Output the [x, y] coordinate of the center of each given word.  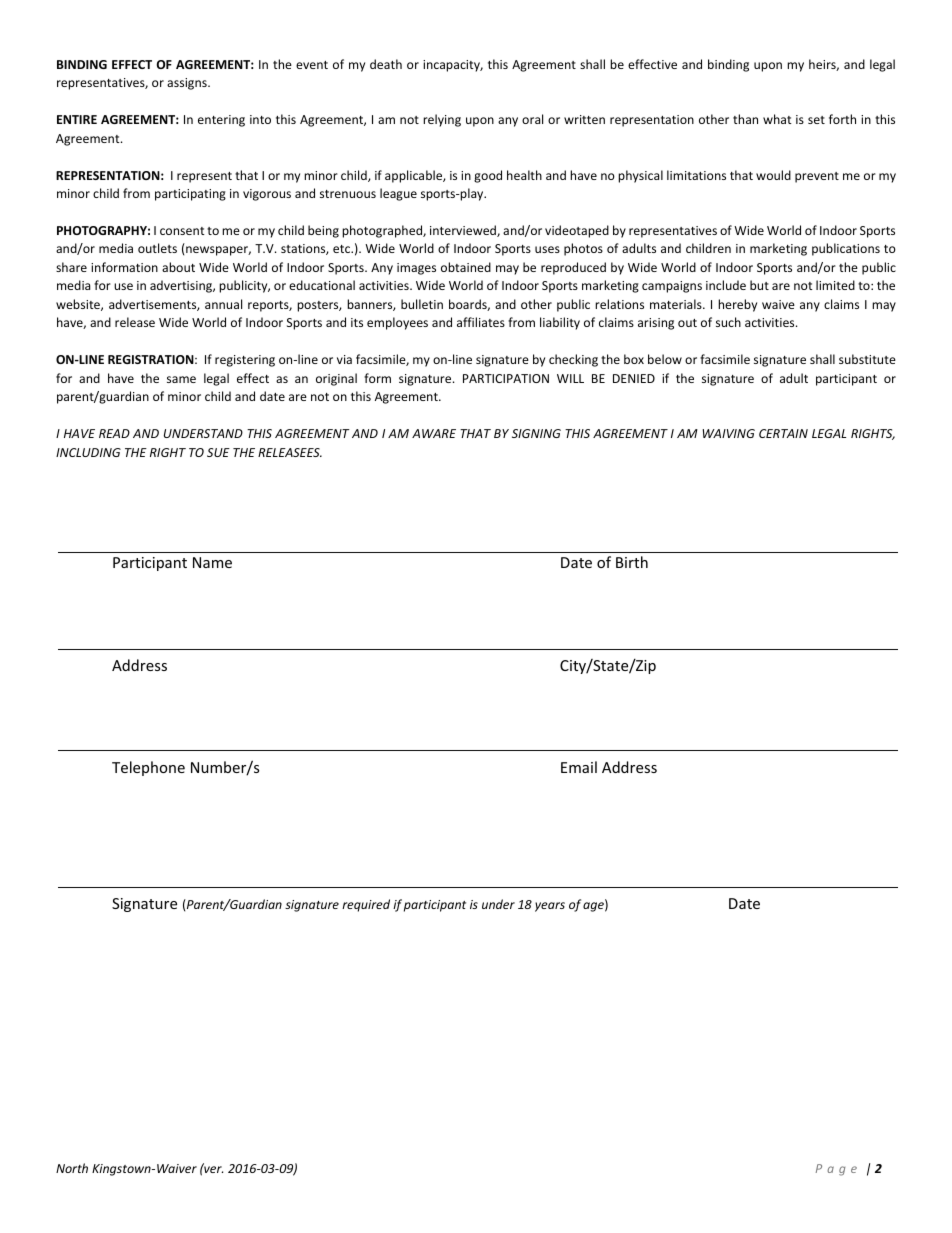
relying [442, 120]
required [366, 905]
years [550, 907]
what [777, 119]
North [72, 1168]
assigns [188, 84]
